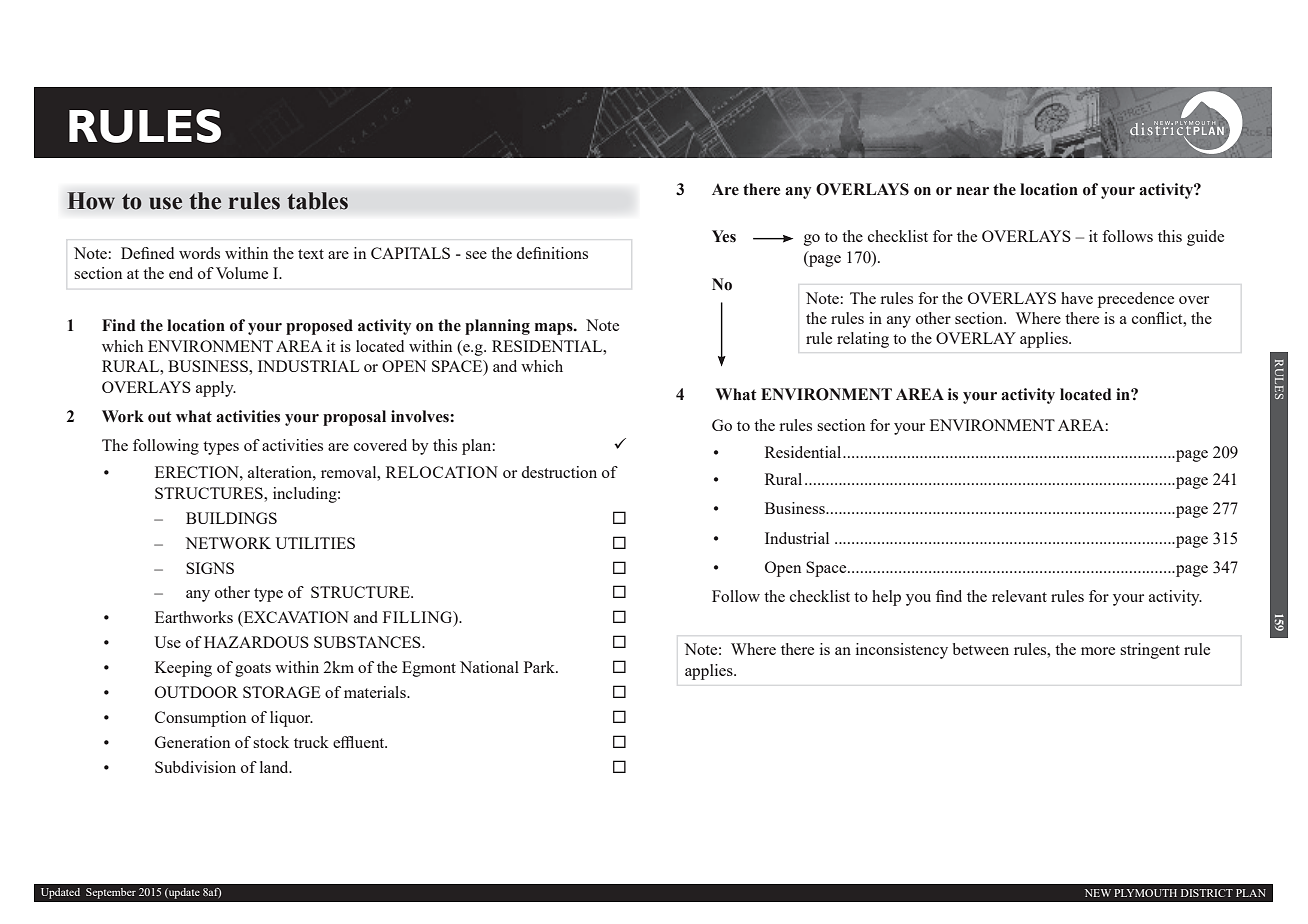  I want to click on tables, so click(317, 201).
